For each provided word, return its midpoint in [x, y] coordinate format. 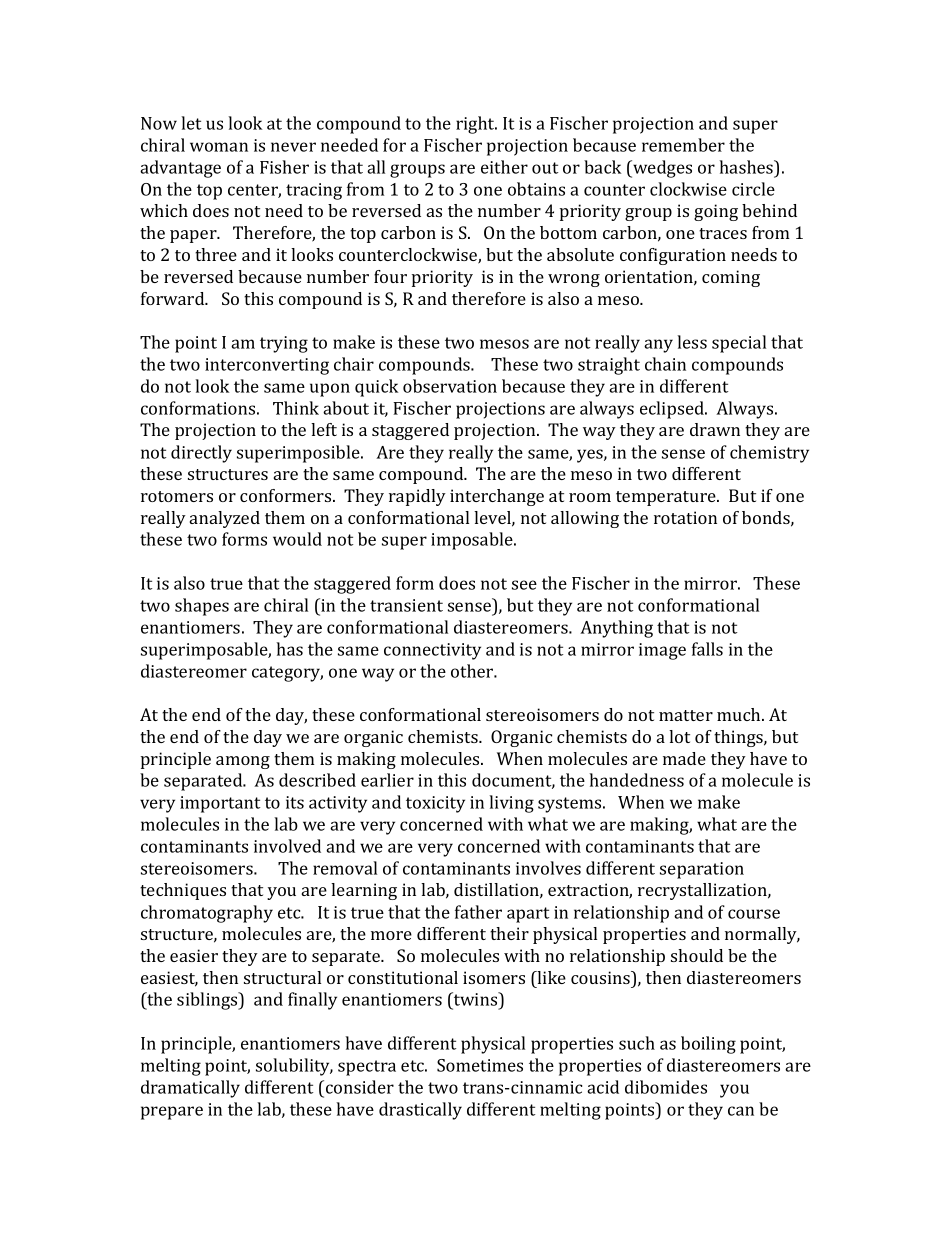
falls [707, 649]
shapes [202, 607]
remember [683, 145]
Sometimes [480, 1065]
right [476, 125]
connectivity [432, 651]
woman [219, 147]
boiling [708, 1045]
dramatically [190, 1089]
